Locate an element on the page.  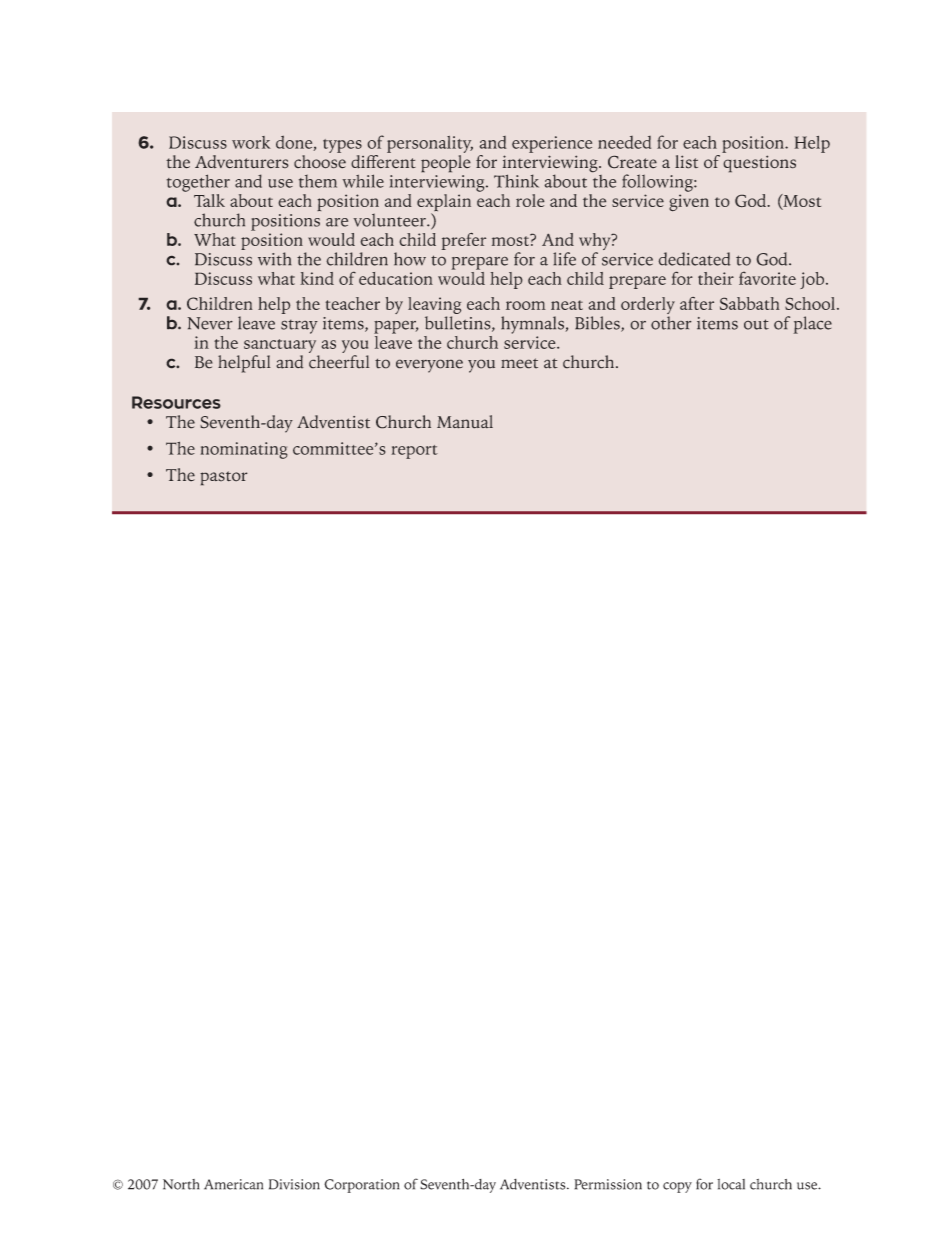
Permission is located at coordinates (608, 1184).
